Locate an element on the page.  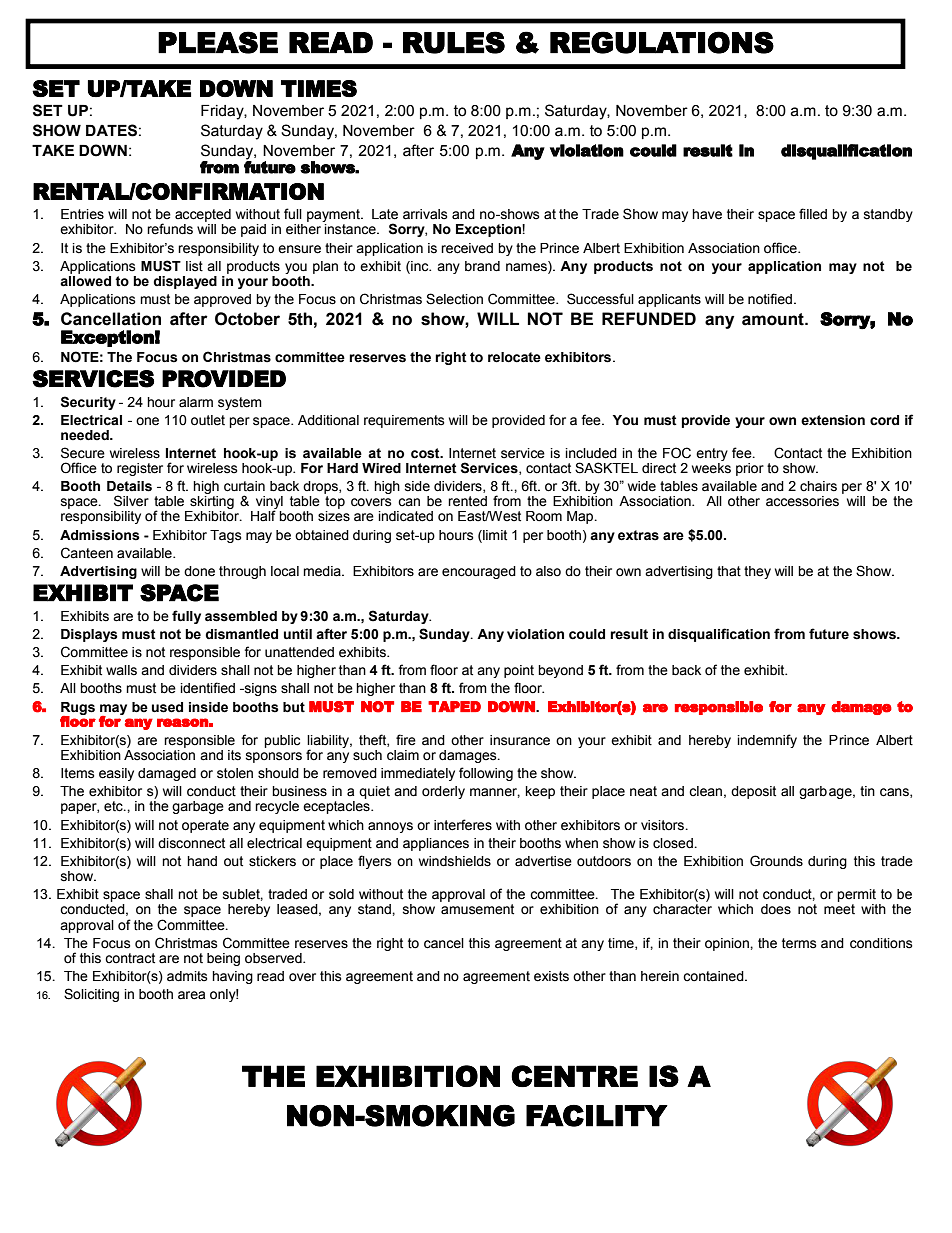
PLEASE is located at coordinates (218, 42).
